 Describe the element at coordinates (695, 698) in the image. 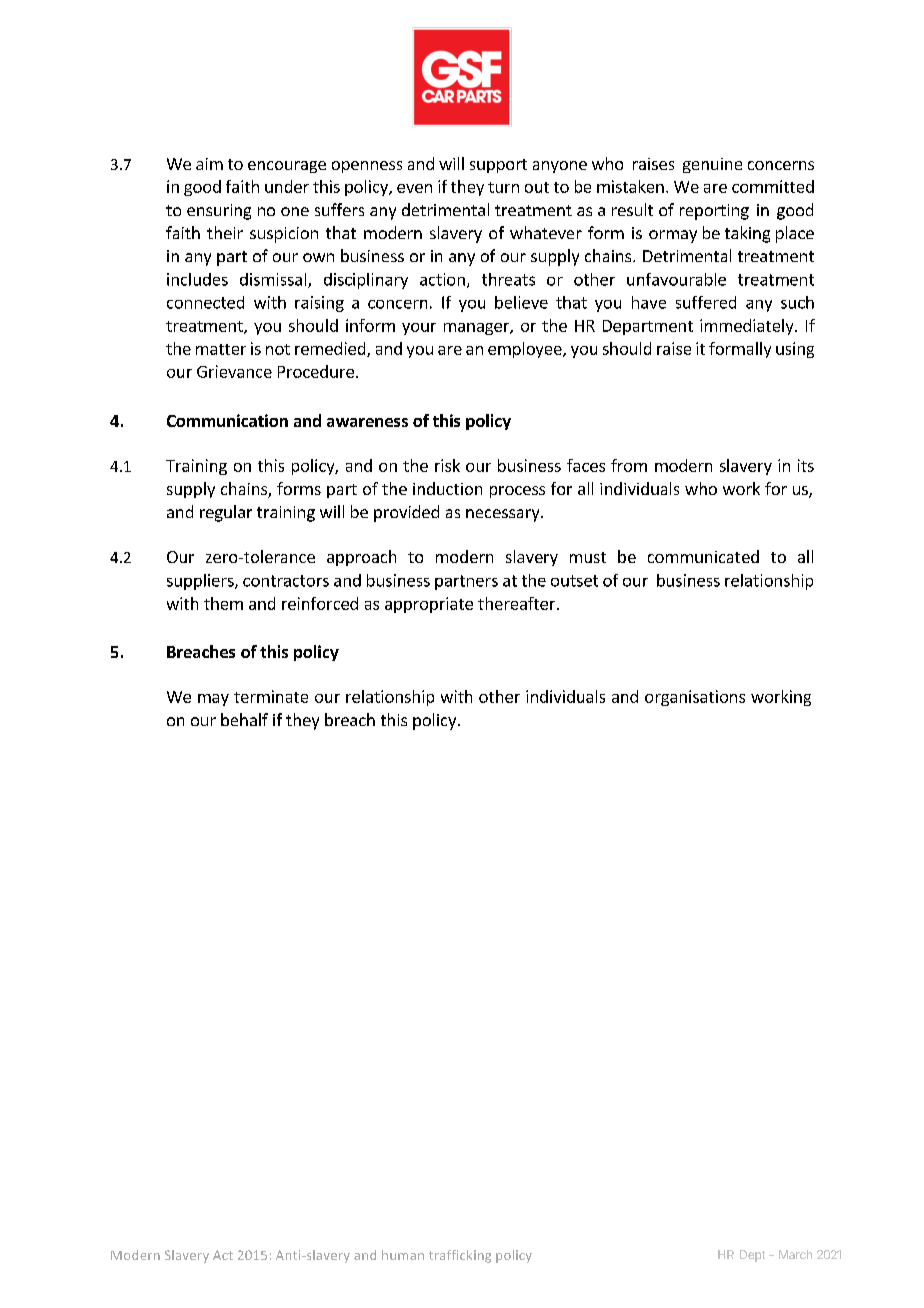

I see `organisations` at that location.
